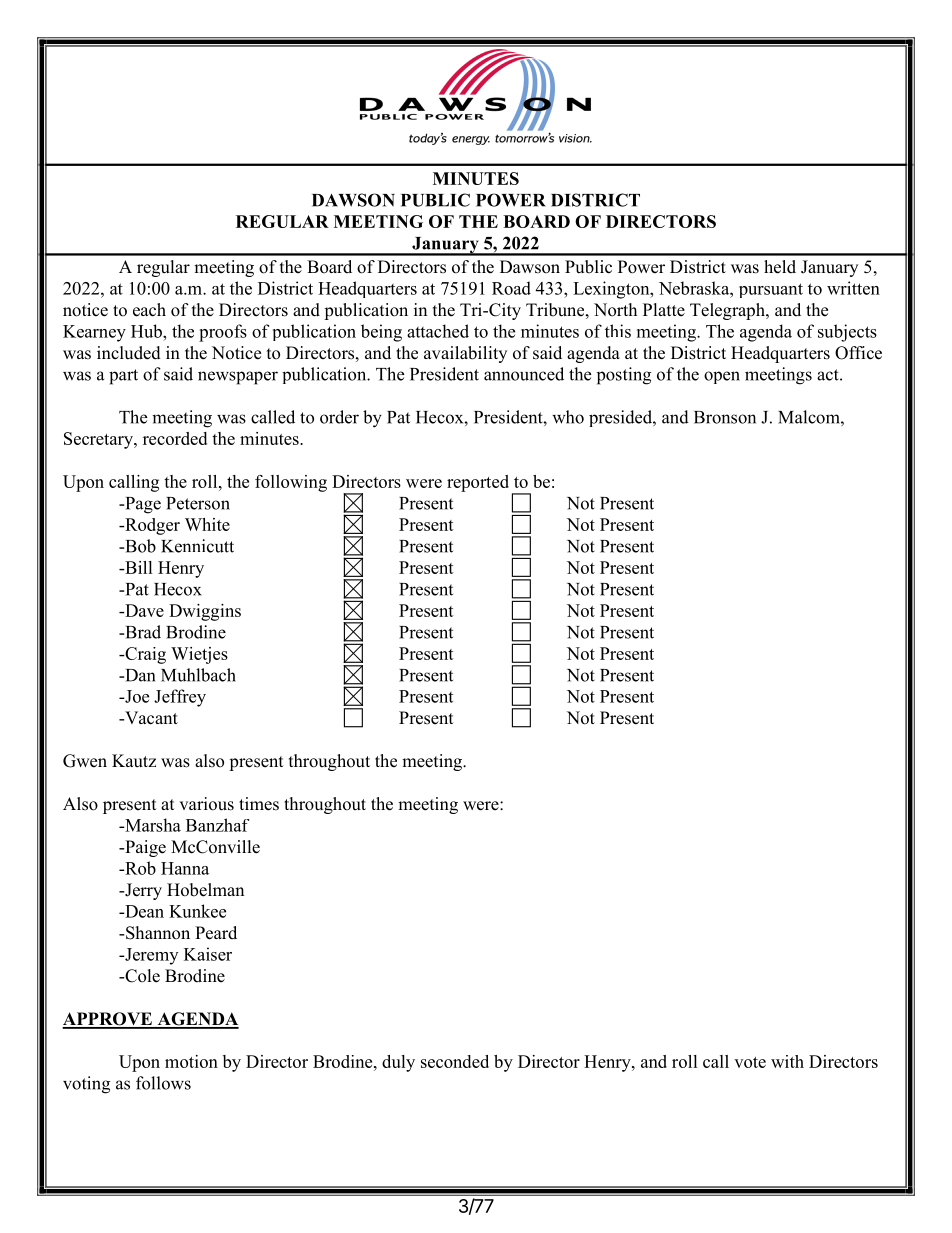 The height and width of the image is (1233, 952). I want to click on Peterson, so click(198, 503).
